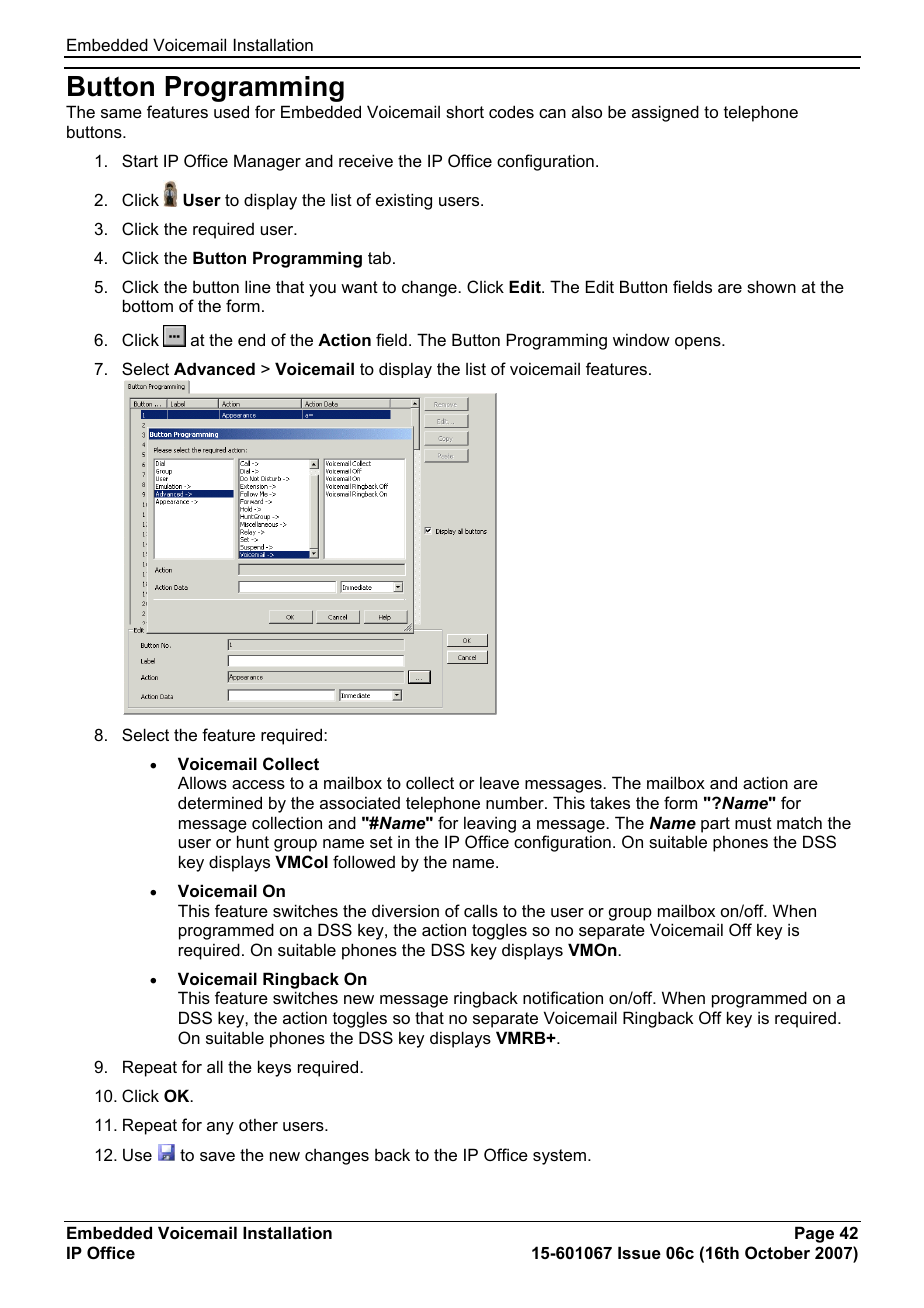 The width and height of the screenshot is (924, 1308). I want to click on window, so click(641, 339).
